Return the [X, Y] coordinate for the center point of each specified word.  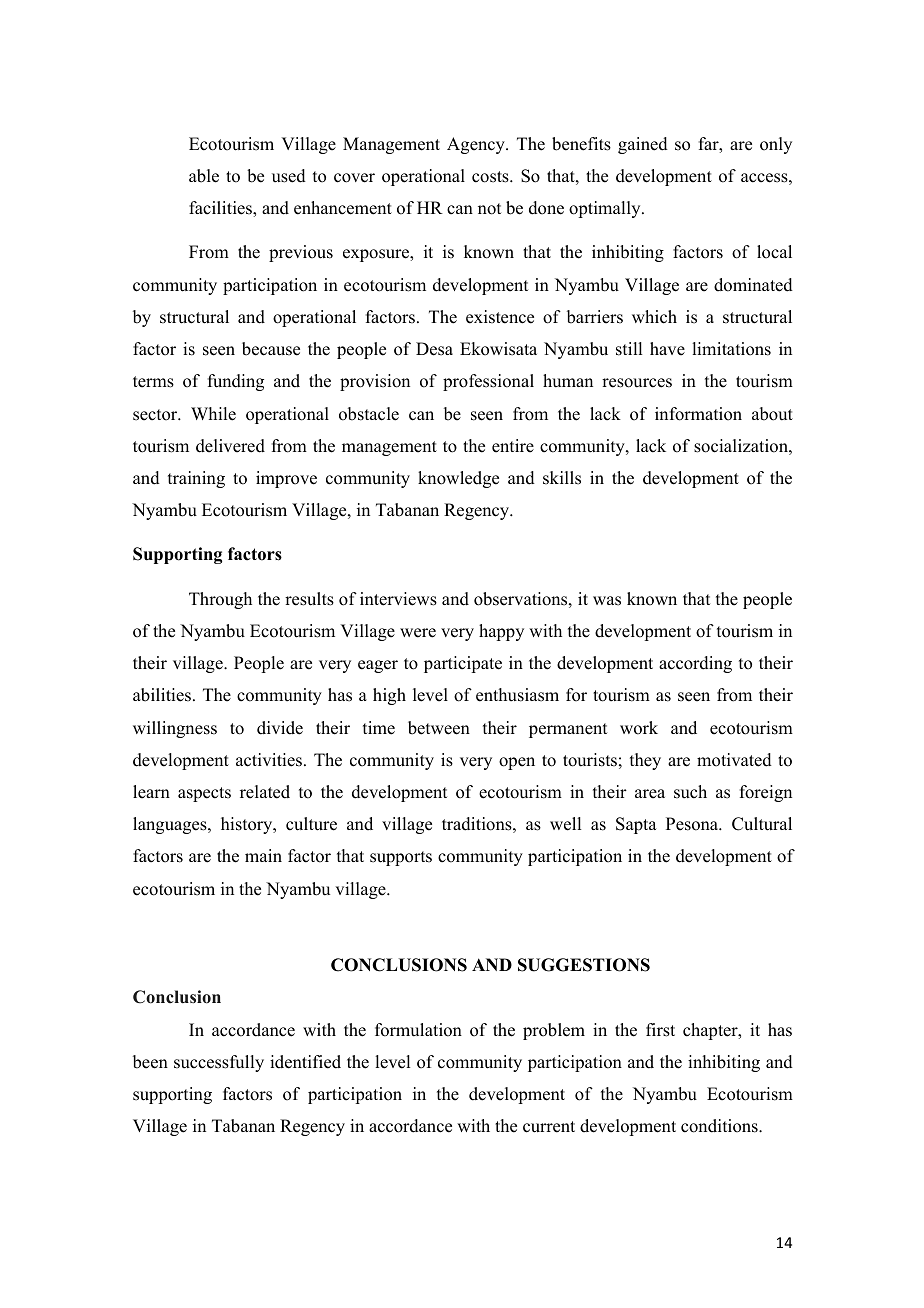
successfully [219, 1063]
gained [643, 145]
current [549, 1127]
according [695, 664]
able [204, 176]
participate [463, 664]
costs [491, 177]
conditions [720, 1126]
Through [220, 600]
